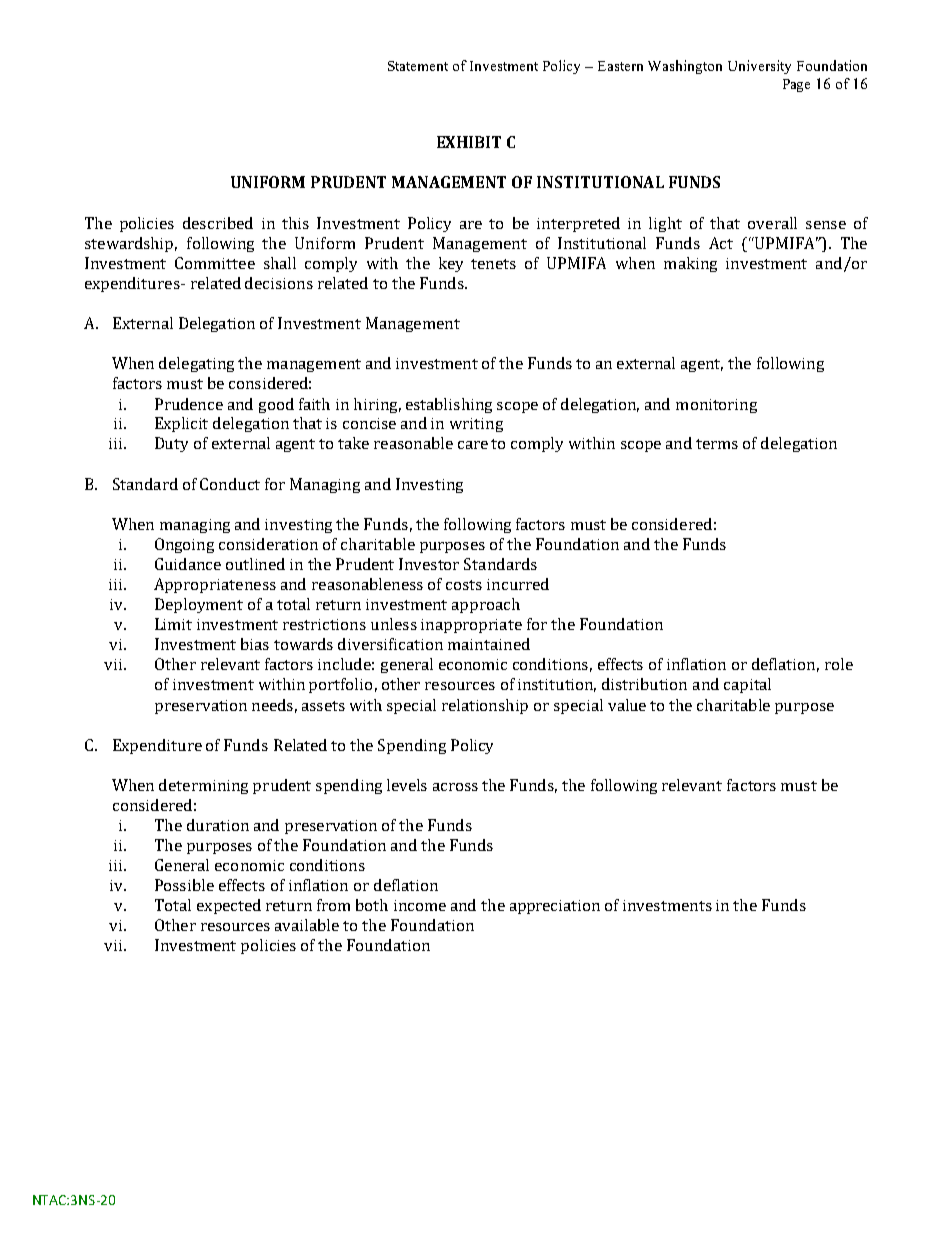 The image size is (952, 1233). I want to click on expected, so click(229, 906).
